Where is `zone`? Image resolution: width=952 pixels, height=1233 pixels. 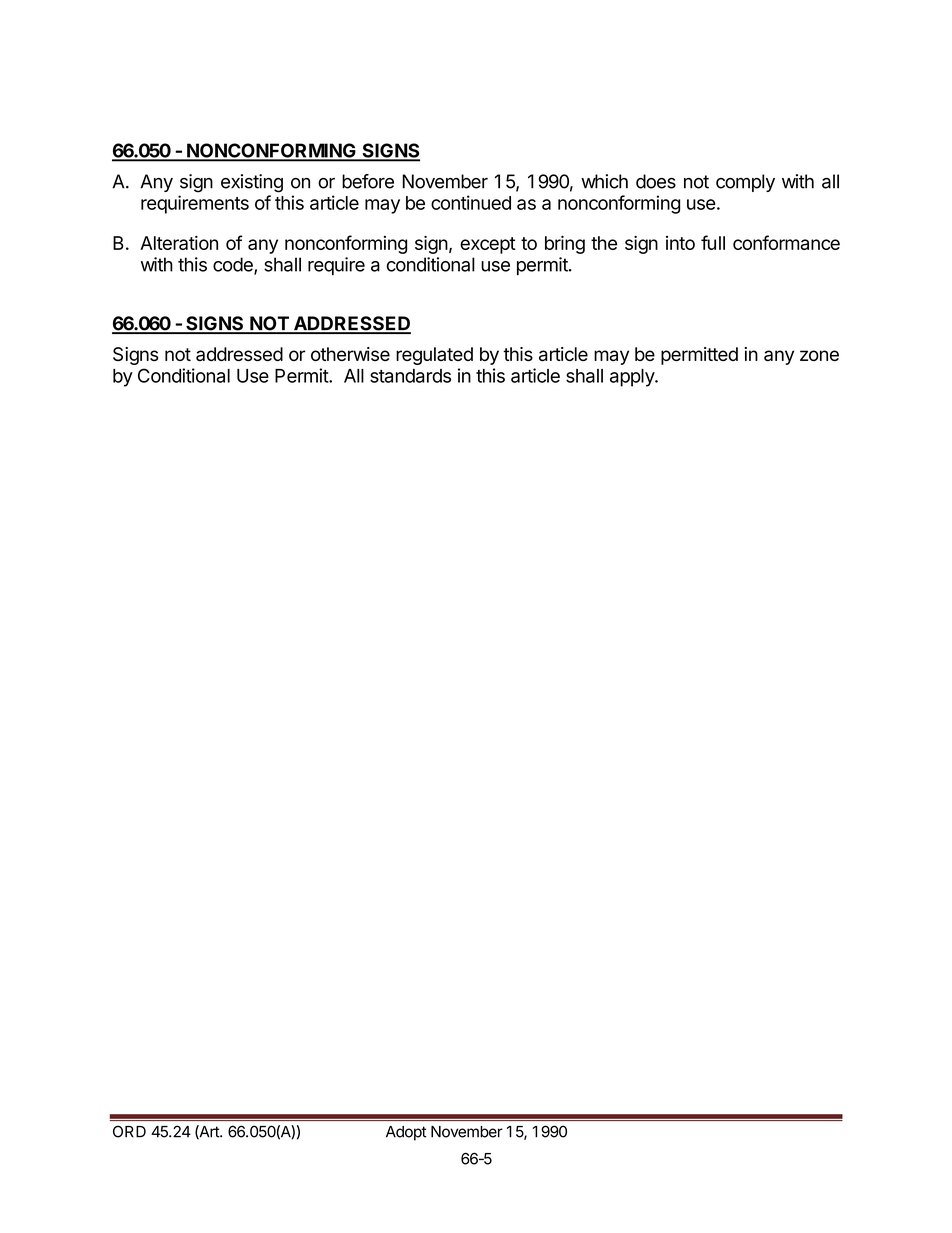
zone is located at coordinates (819, 355).
